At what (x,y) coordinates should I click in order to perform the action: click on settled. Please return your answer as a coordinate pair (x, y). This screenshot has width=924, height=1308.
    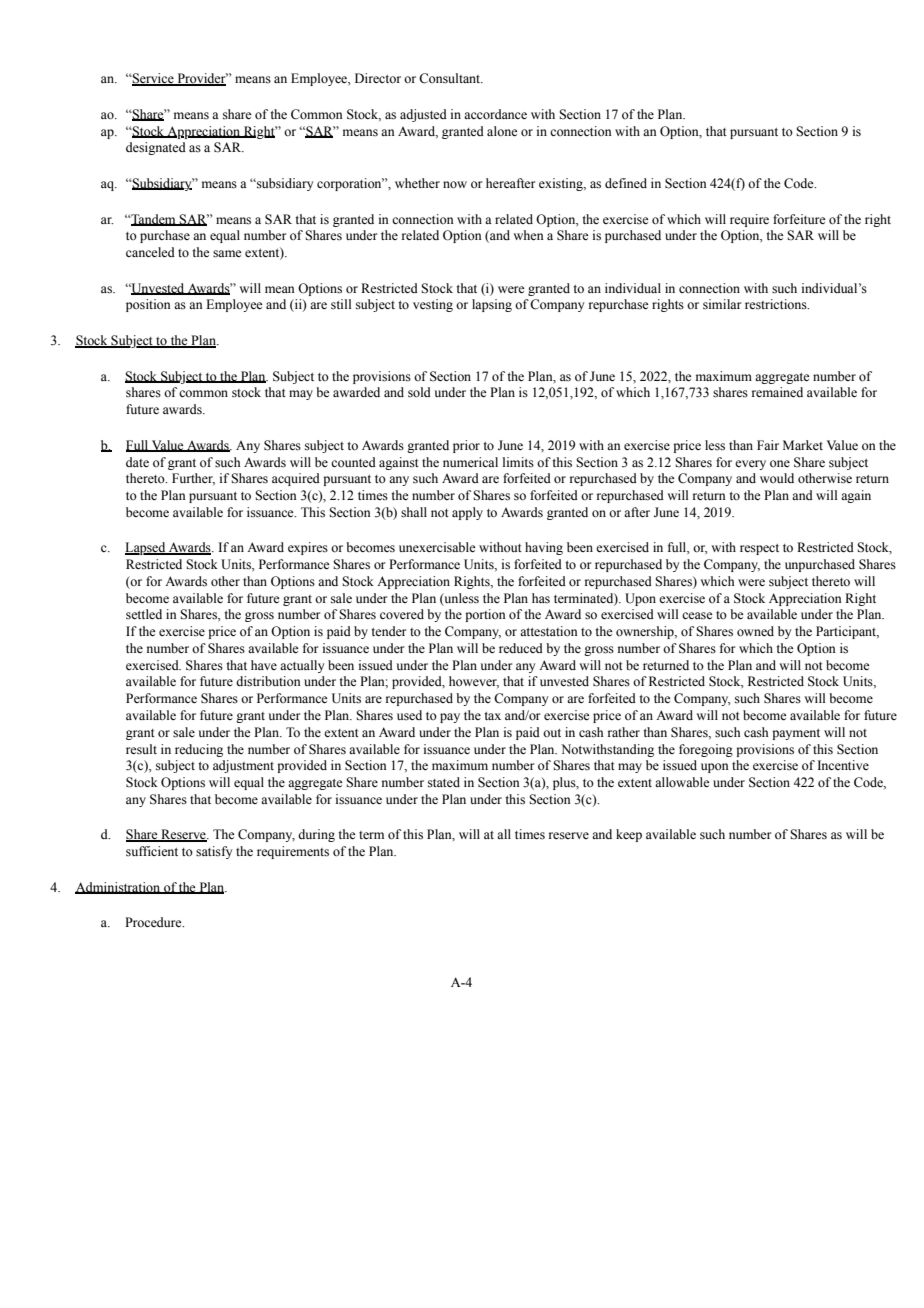
    Looking at the image, I should click on (144, 614).
